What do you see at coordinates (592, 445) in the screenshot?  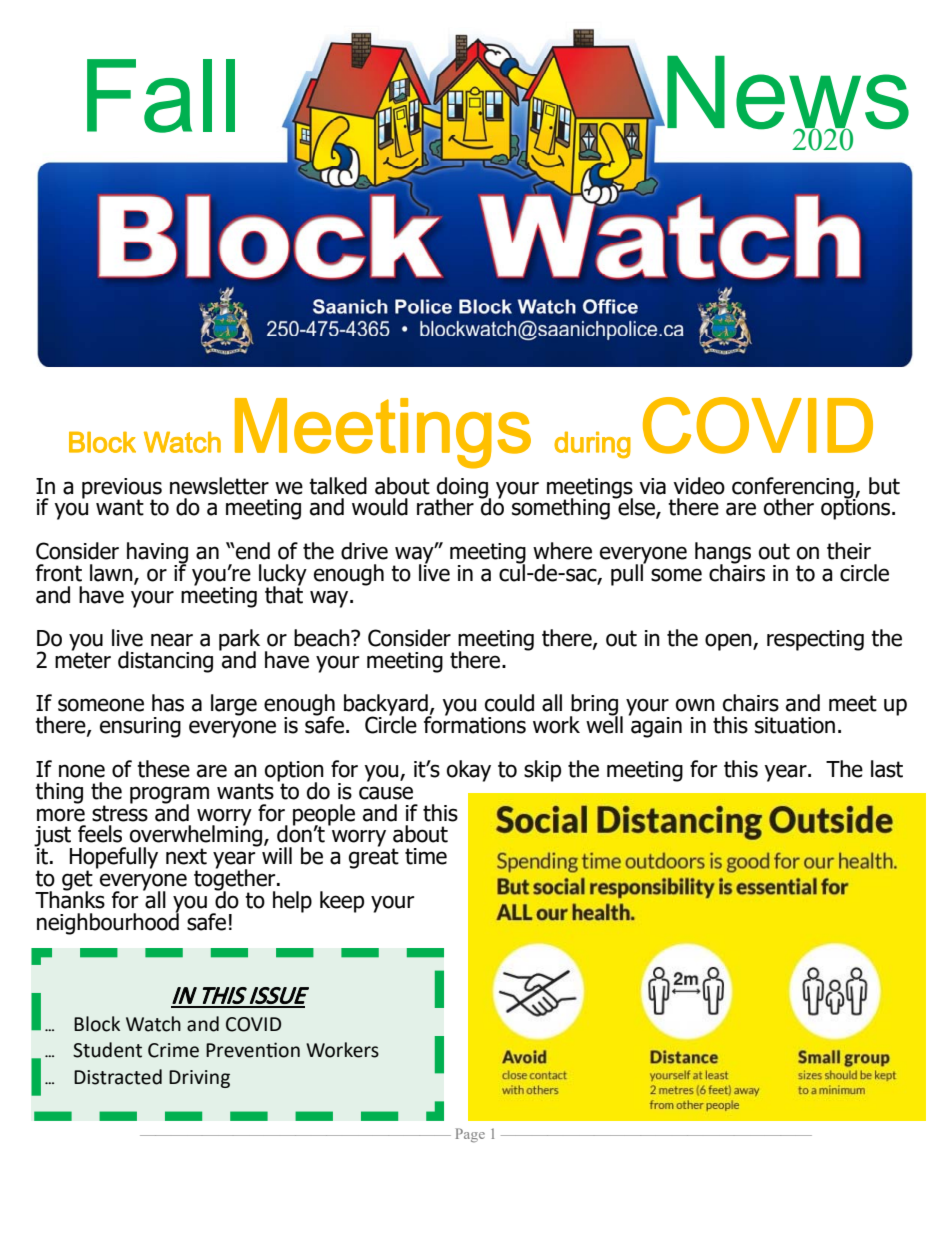 I see `during` at bounding box center [592, 445].
